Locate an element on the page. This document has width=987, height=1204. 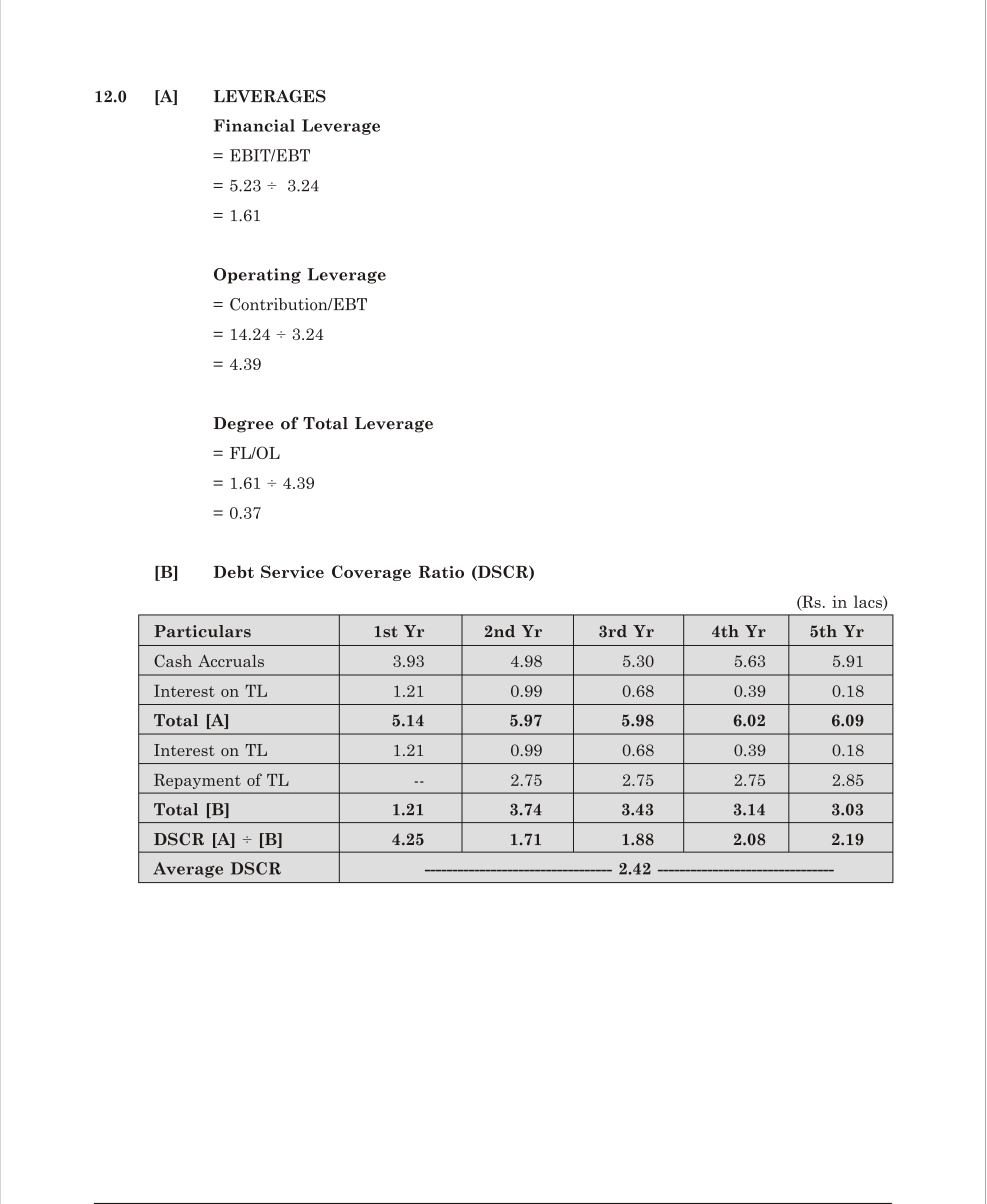
Average is located at coordinates (188, 870).
